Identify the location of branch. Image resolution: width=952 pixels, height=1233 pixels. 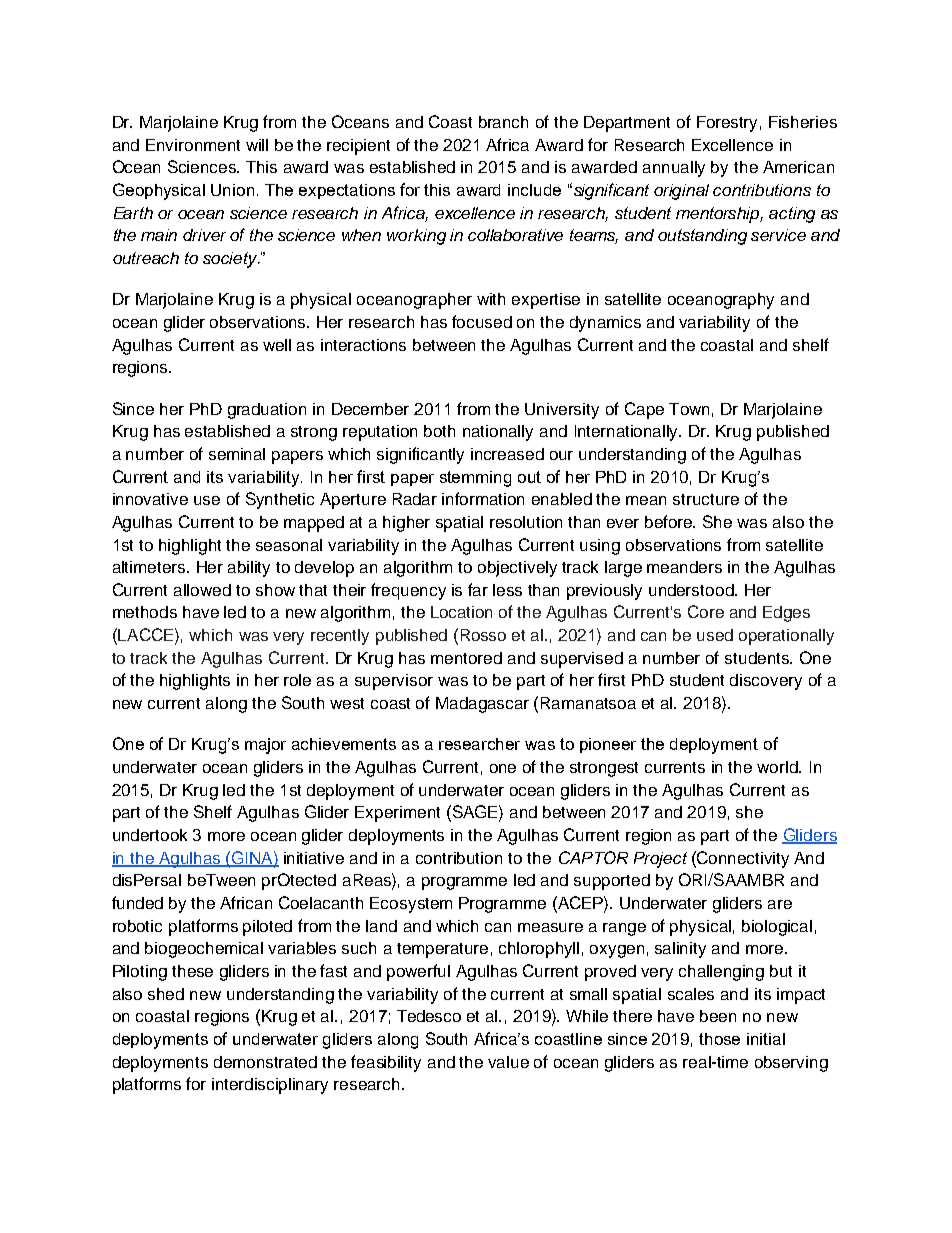
(503, 122).
